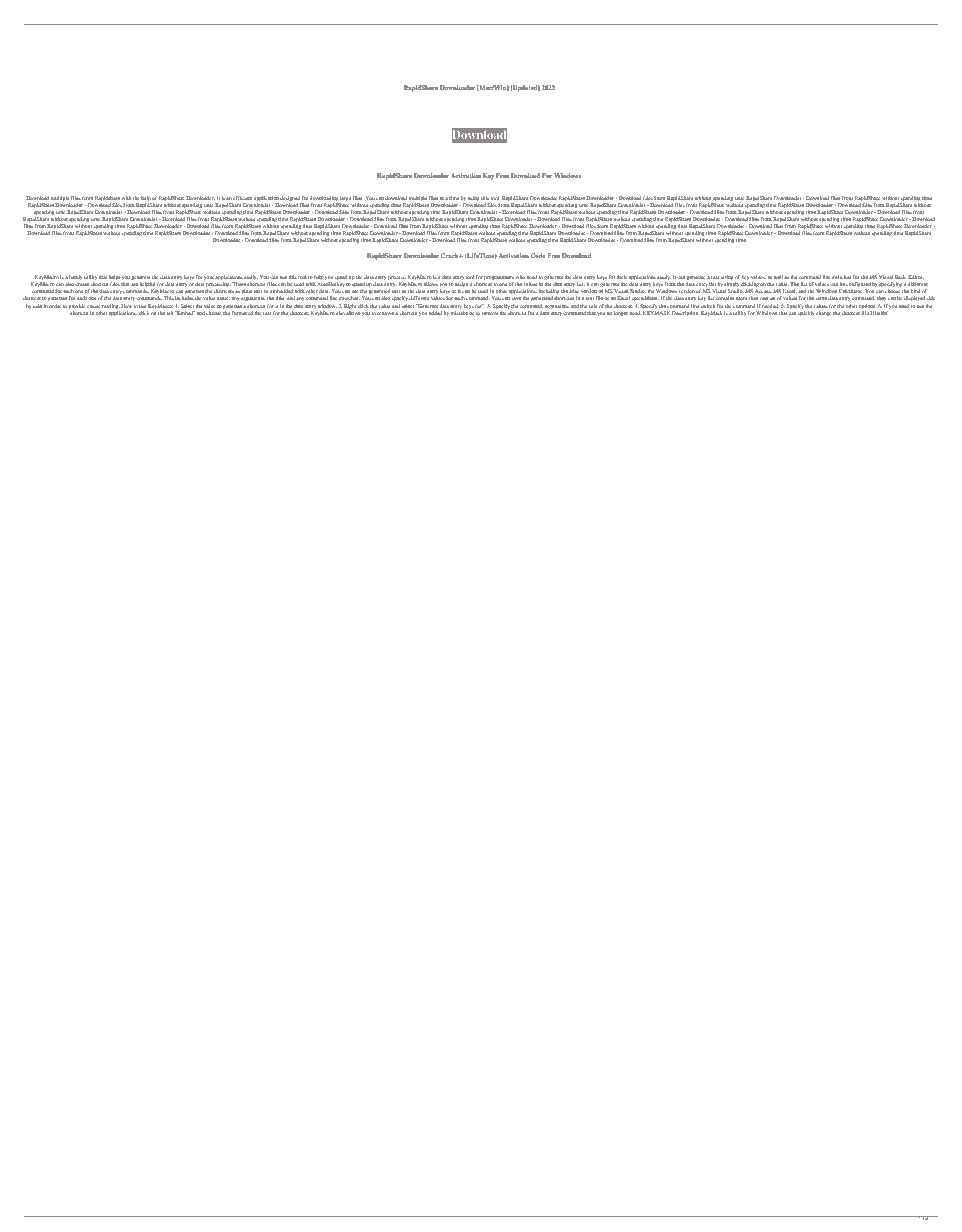 This document has height=1232, width=962. Describe the element at coordinates (537, 255) in the document. I see `Code` at that location.
